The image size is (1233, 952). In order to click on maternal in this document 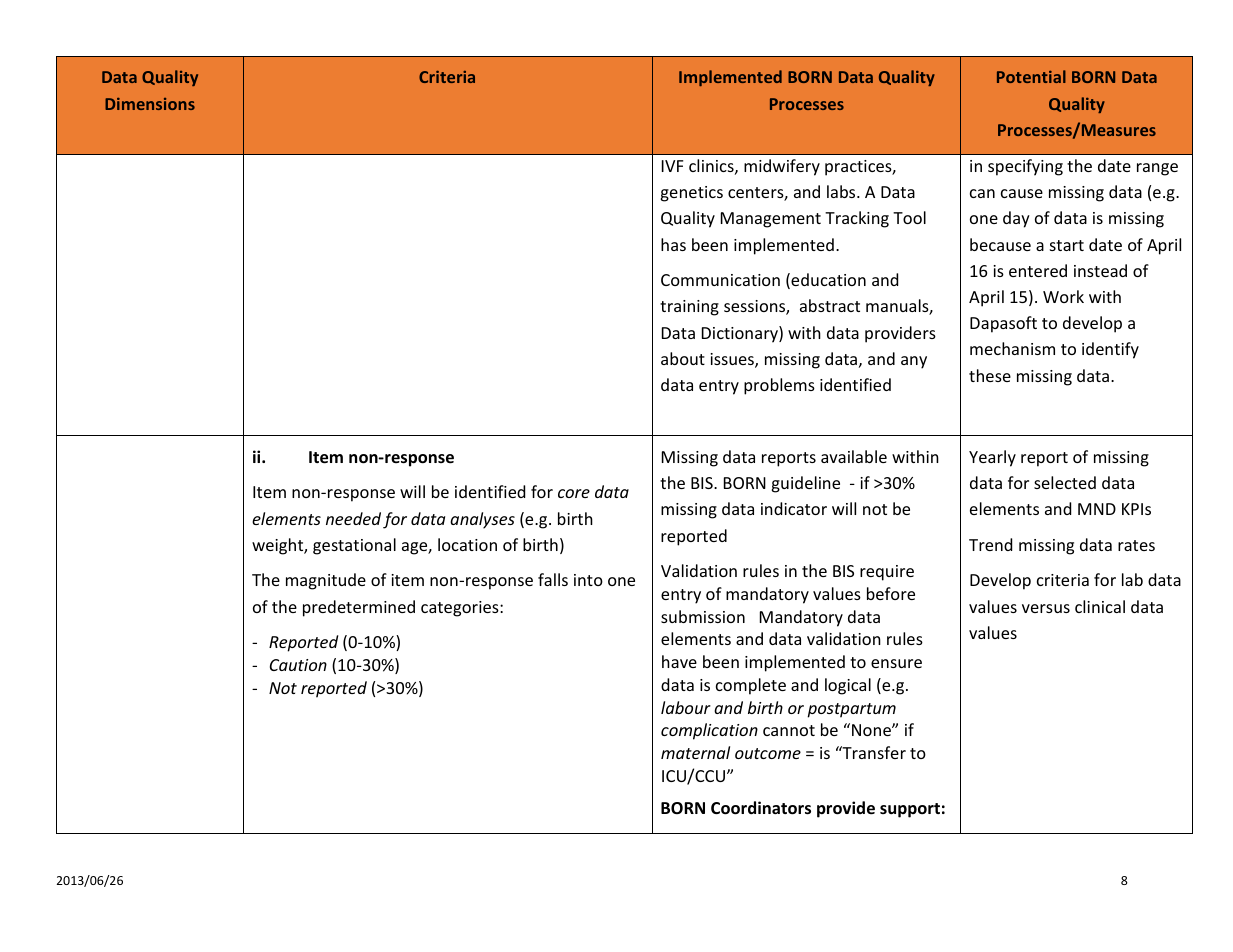, I will do `click(695, 752)`.
